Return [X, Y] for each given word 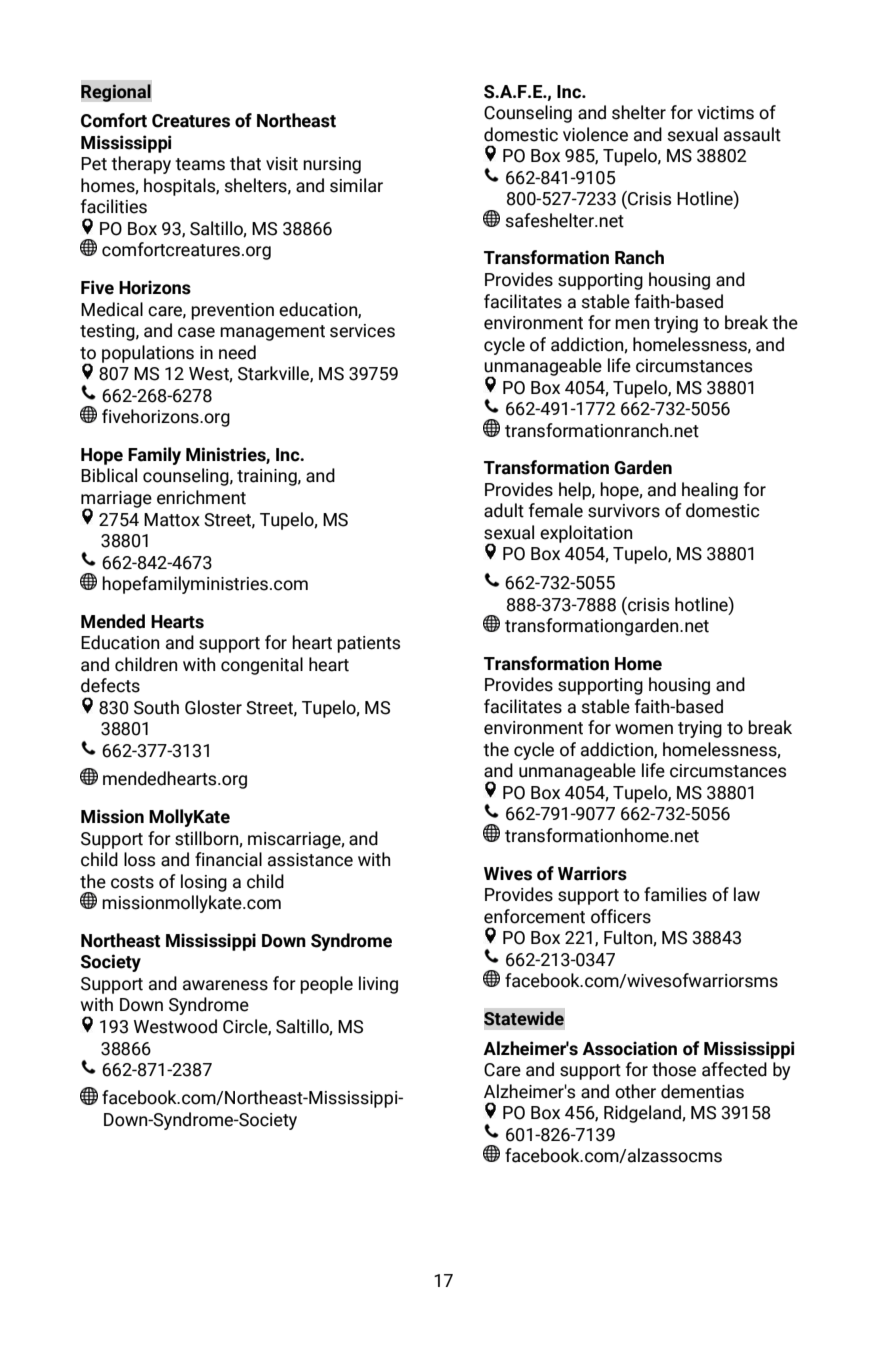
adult [504, 510]
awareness [225, 985]
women [644, 729]
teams [200, 164]
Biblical [109, 475]
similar [356, 185]
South [156, 707]
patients [368, 644]
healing [710, 491]
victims [725, 113]
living [378, 985]
